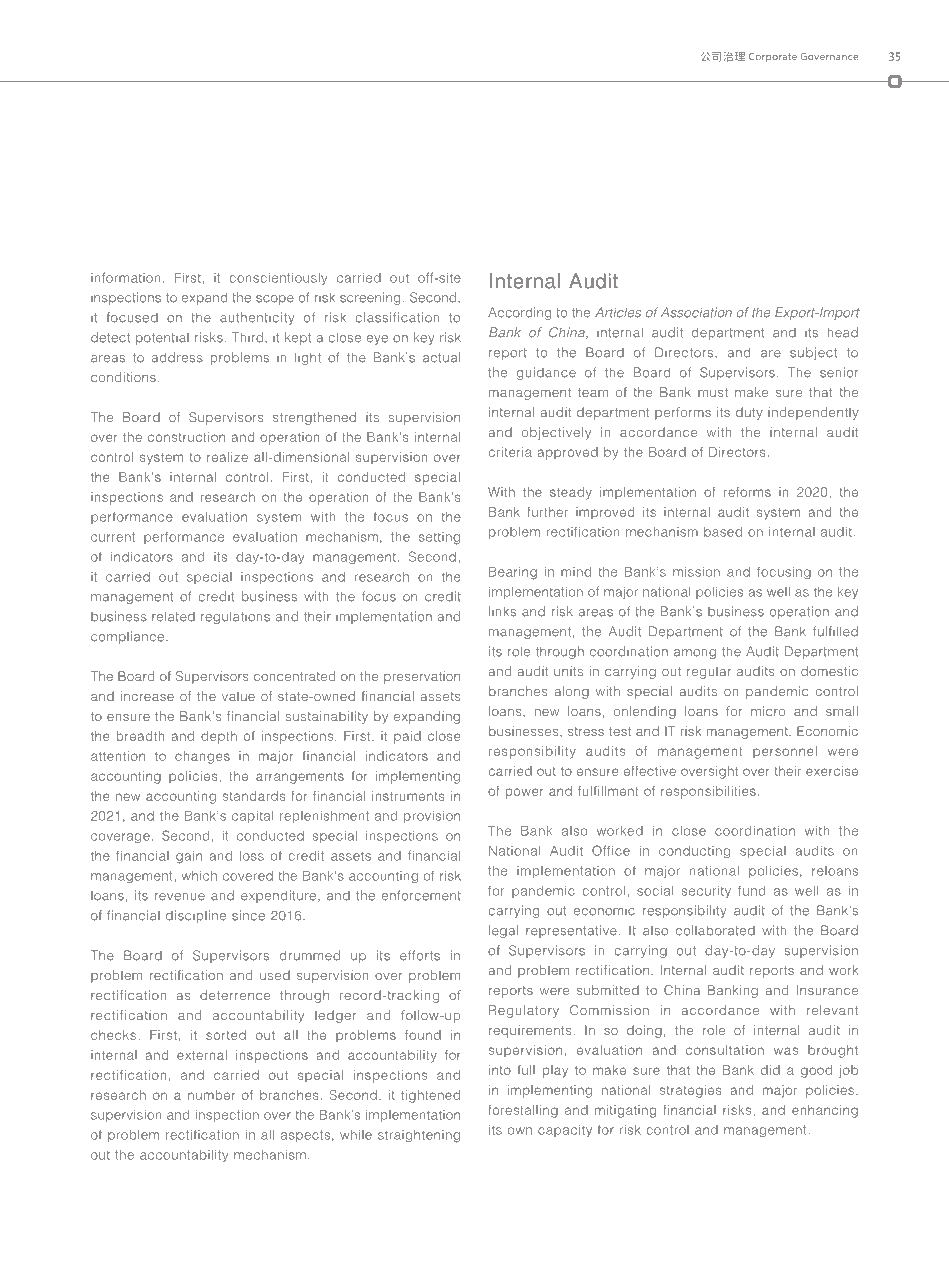 The image size is (949, 1288). Describe the element at coordinates (211, 1095) in the screenshot. I see `number` at that location.
